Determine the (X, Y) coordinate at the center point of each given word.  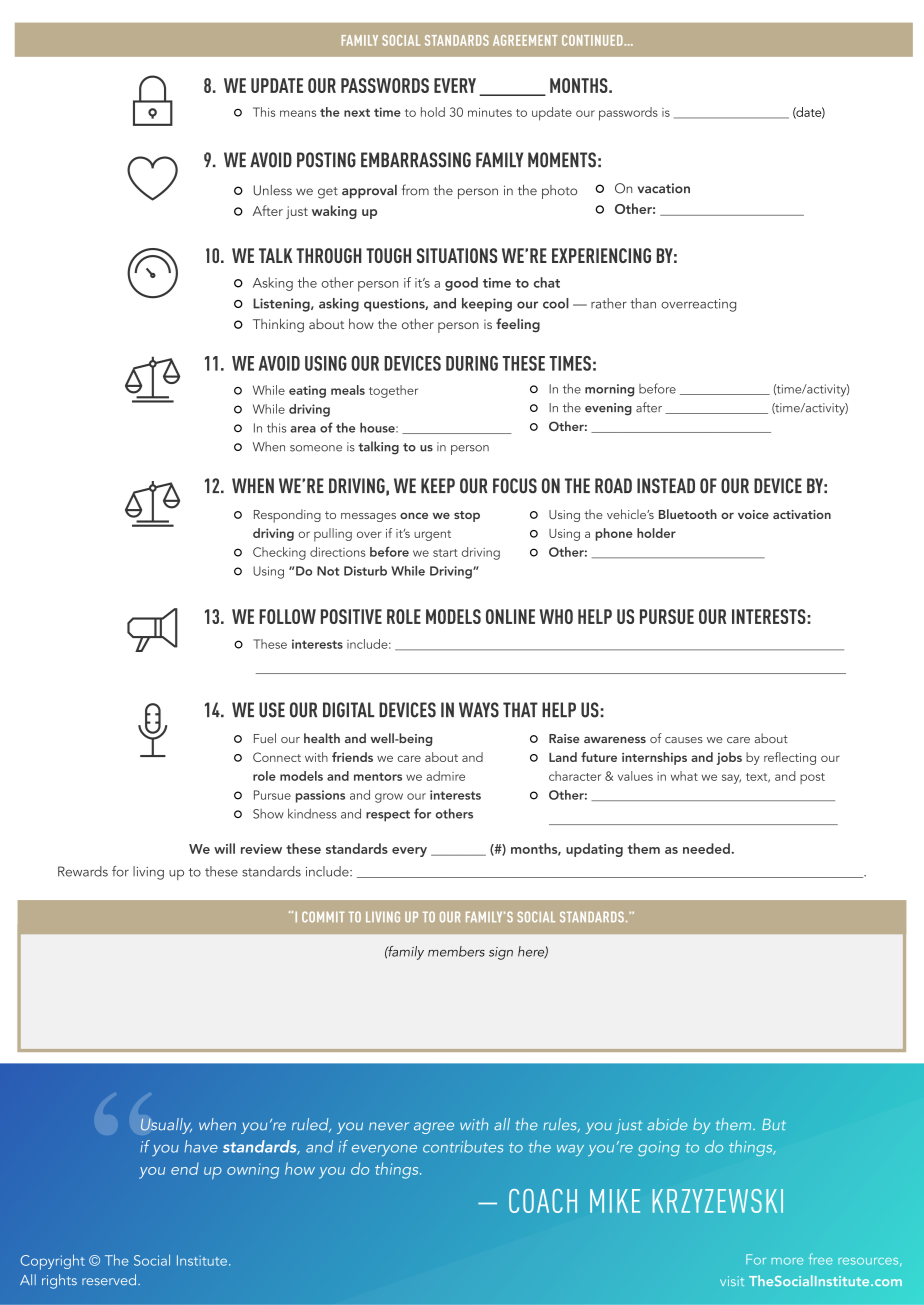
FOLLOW (287, 616)
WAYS (479, 710)
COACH (543, 1201)
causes (684, 740)
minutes (490, 112)
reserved (109, 1280)
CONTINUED (593, 40)
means (298, 113)
